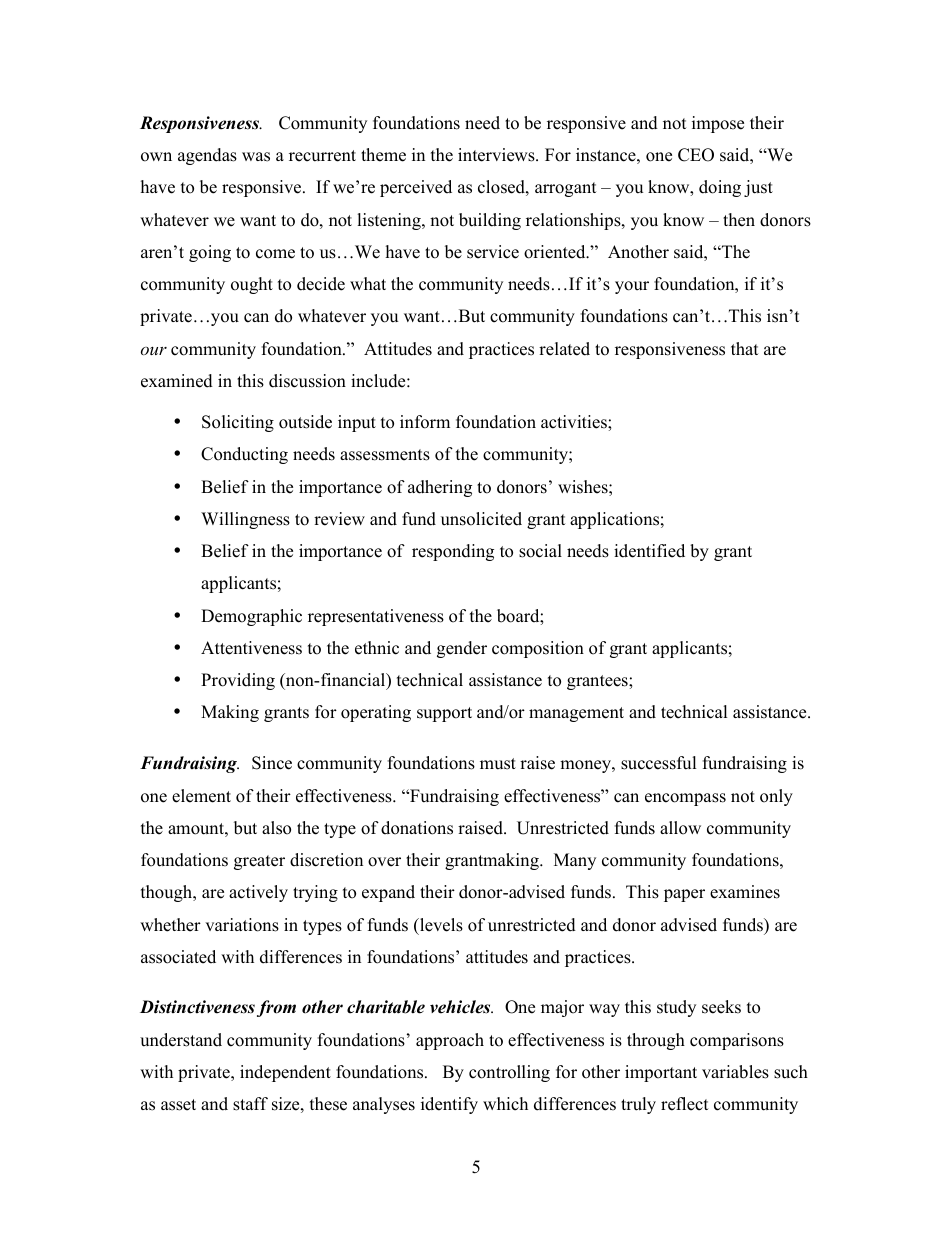 This page has height=1233, width=952. What do you see at coordinates (745, 348) in the page?
I see `that` at bounding box center [745, 348].
